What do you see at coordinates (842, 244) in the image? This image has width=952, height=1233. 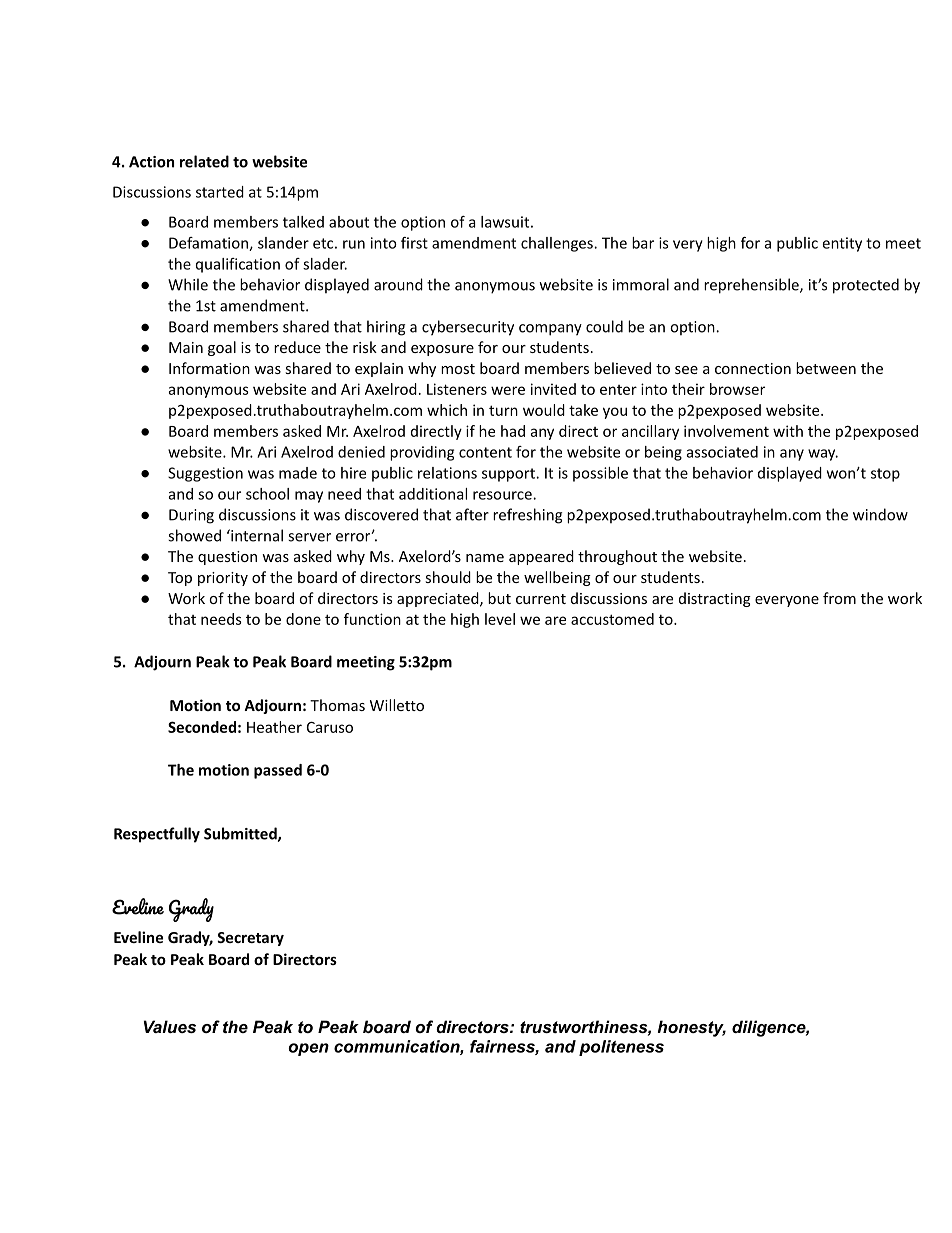 I see `entity` at bounding box center [842, 244].
